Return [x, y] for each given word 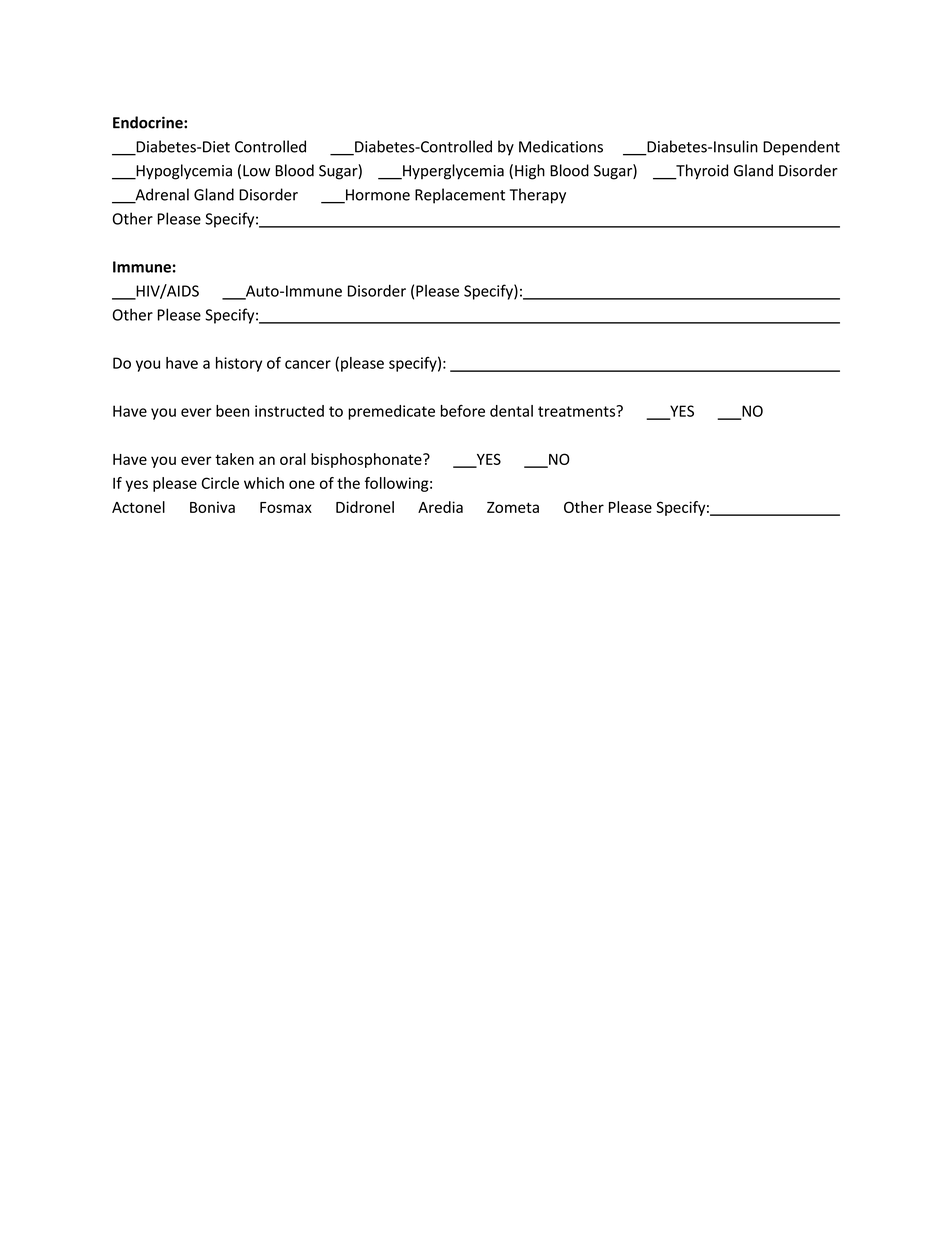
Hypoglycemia [183, 172]
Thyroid [701, 172]
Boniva [212, 507]
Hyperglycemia [452, 172]
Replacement [460, 196]
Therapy [538, 196]
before [463, 411]
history [239, 364]
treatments [578, 411]
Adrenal [161, 195]
